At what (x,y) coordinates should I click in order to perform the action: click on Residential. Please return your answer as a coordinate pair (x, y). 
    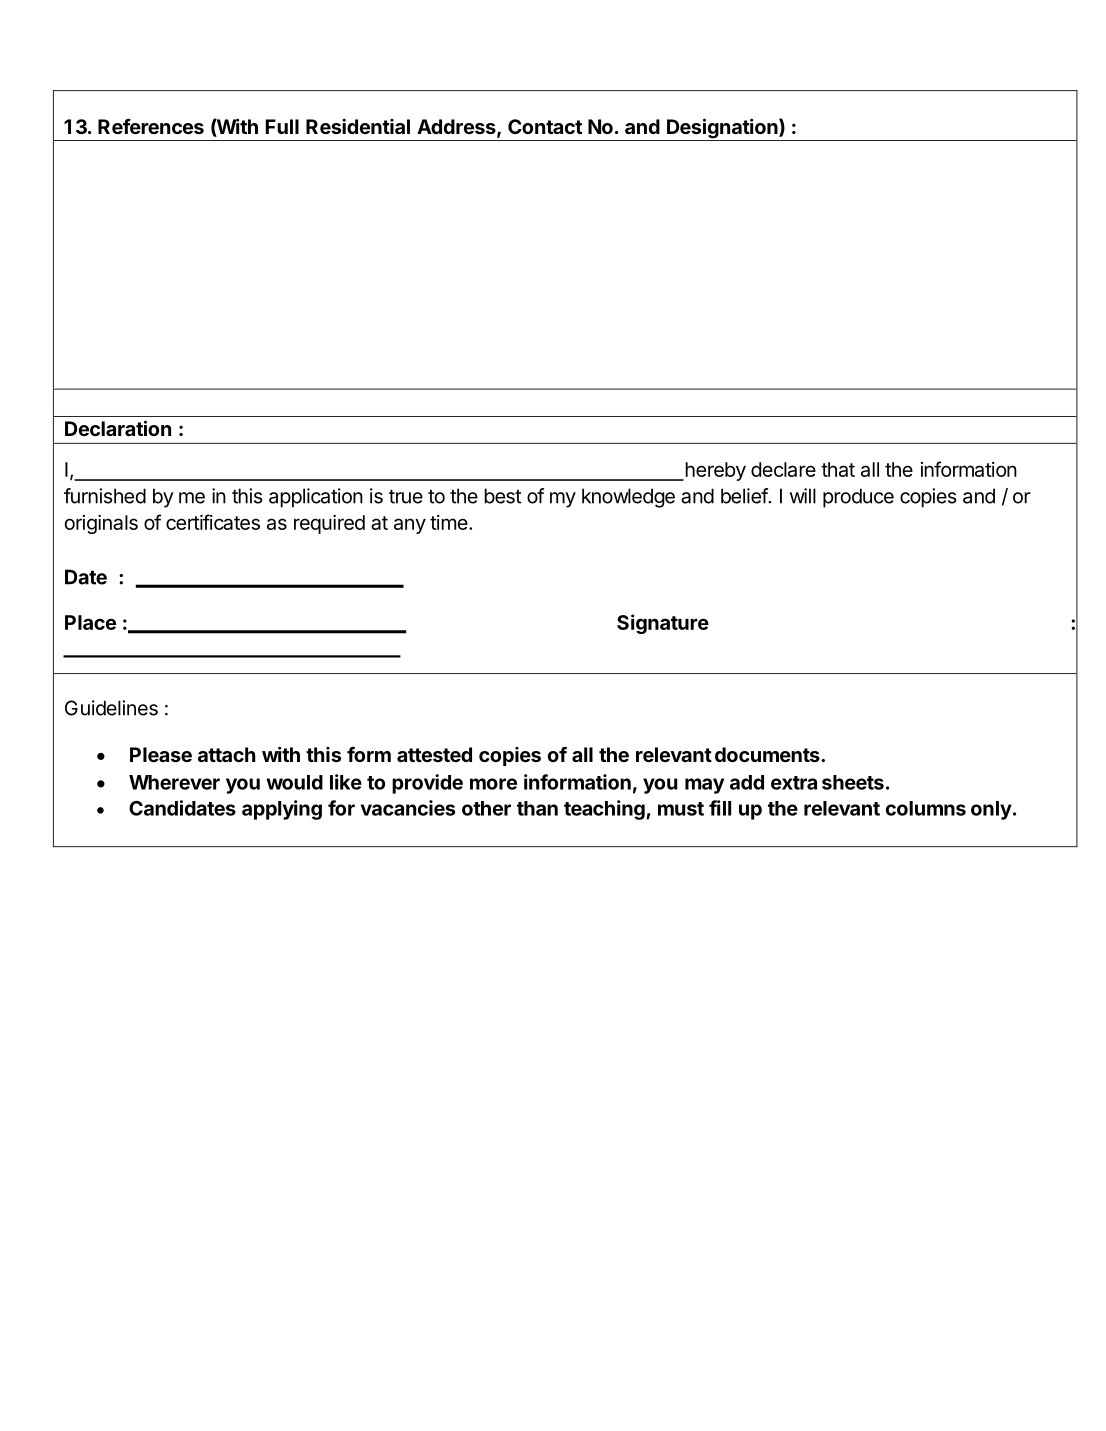
    Looking at the image, I should click on (358, 126).
